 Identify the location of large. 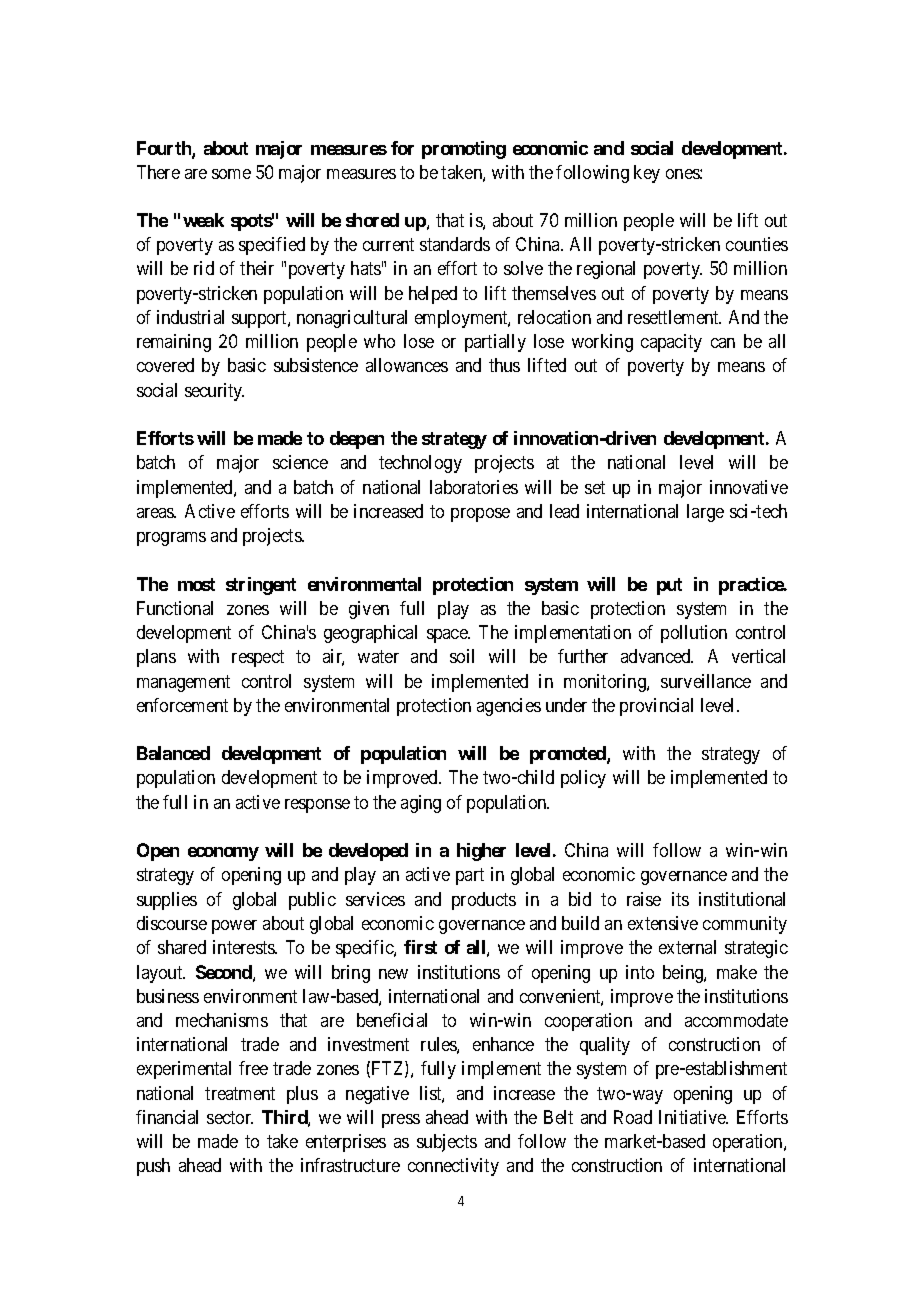
(705, 513).
